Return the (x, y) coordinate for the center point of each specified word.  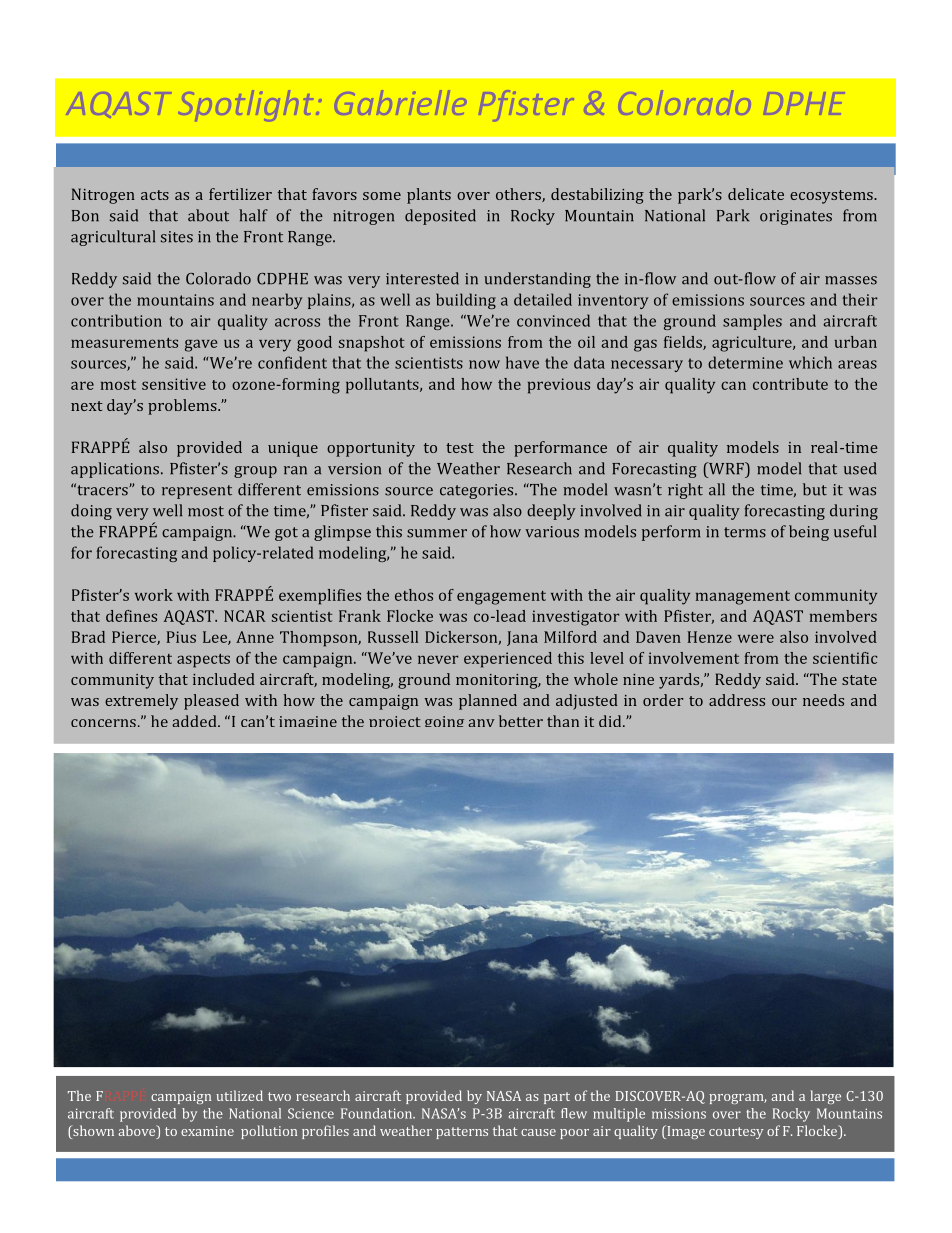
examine (207, 1131)
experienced (508, 660)
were (756, 638)
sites (177, 237)
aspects (203, 661)
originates (796, 217)
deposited (440, 217)
